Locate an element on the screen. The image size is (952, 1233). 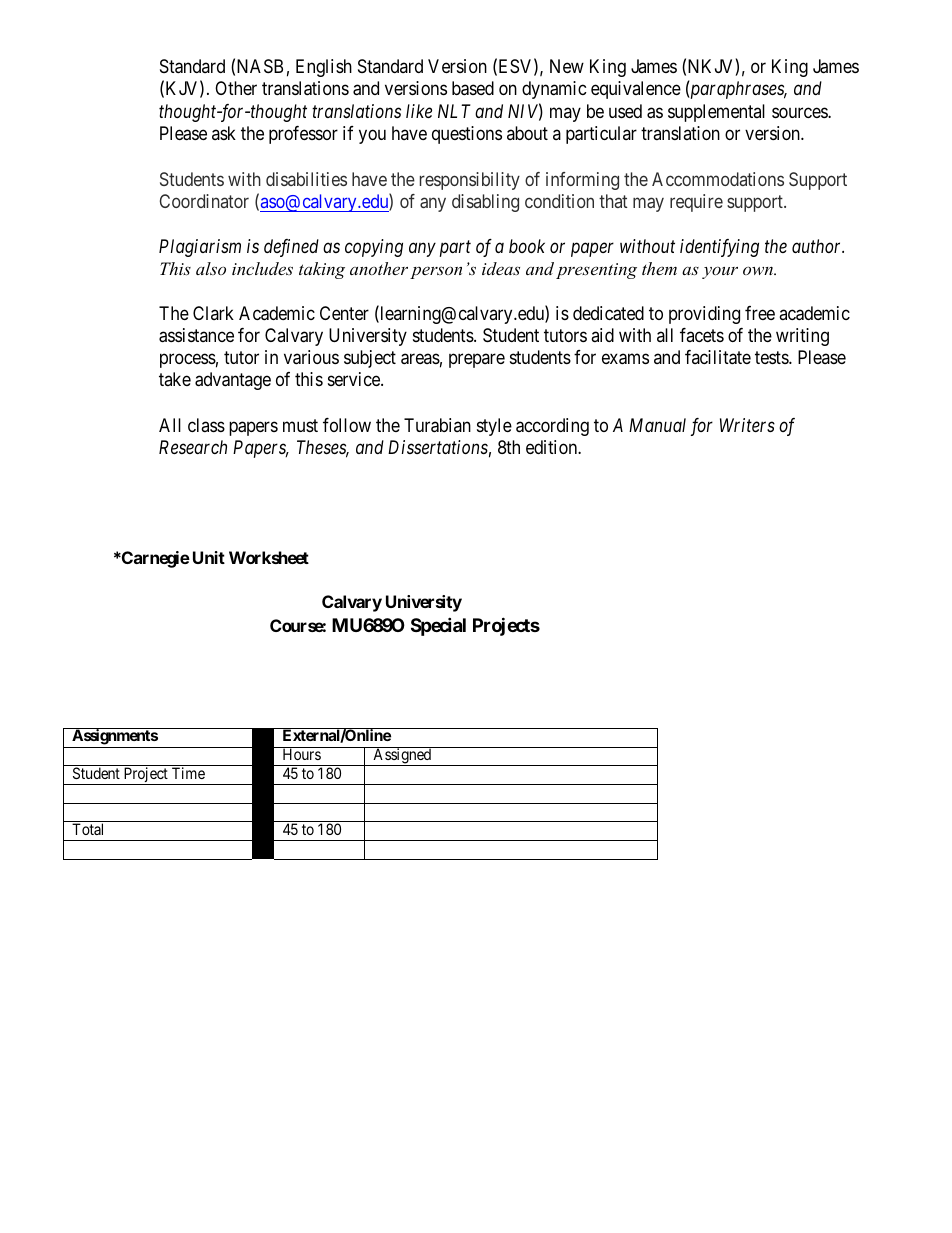
Hours is located at coordinates (302, 754).
